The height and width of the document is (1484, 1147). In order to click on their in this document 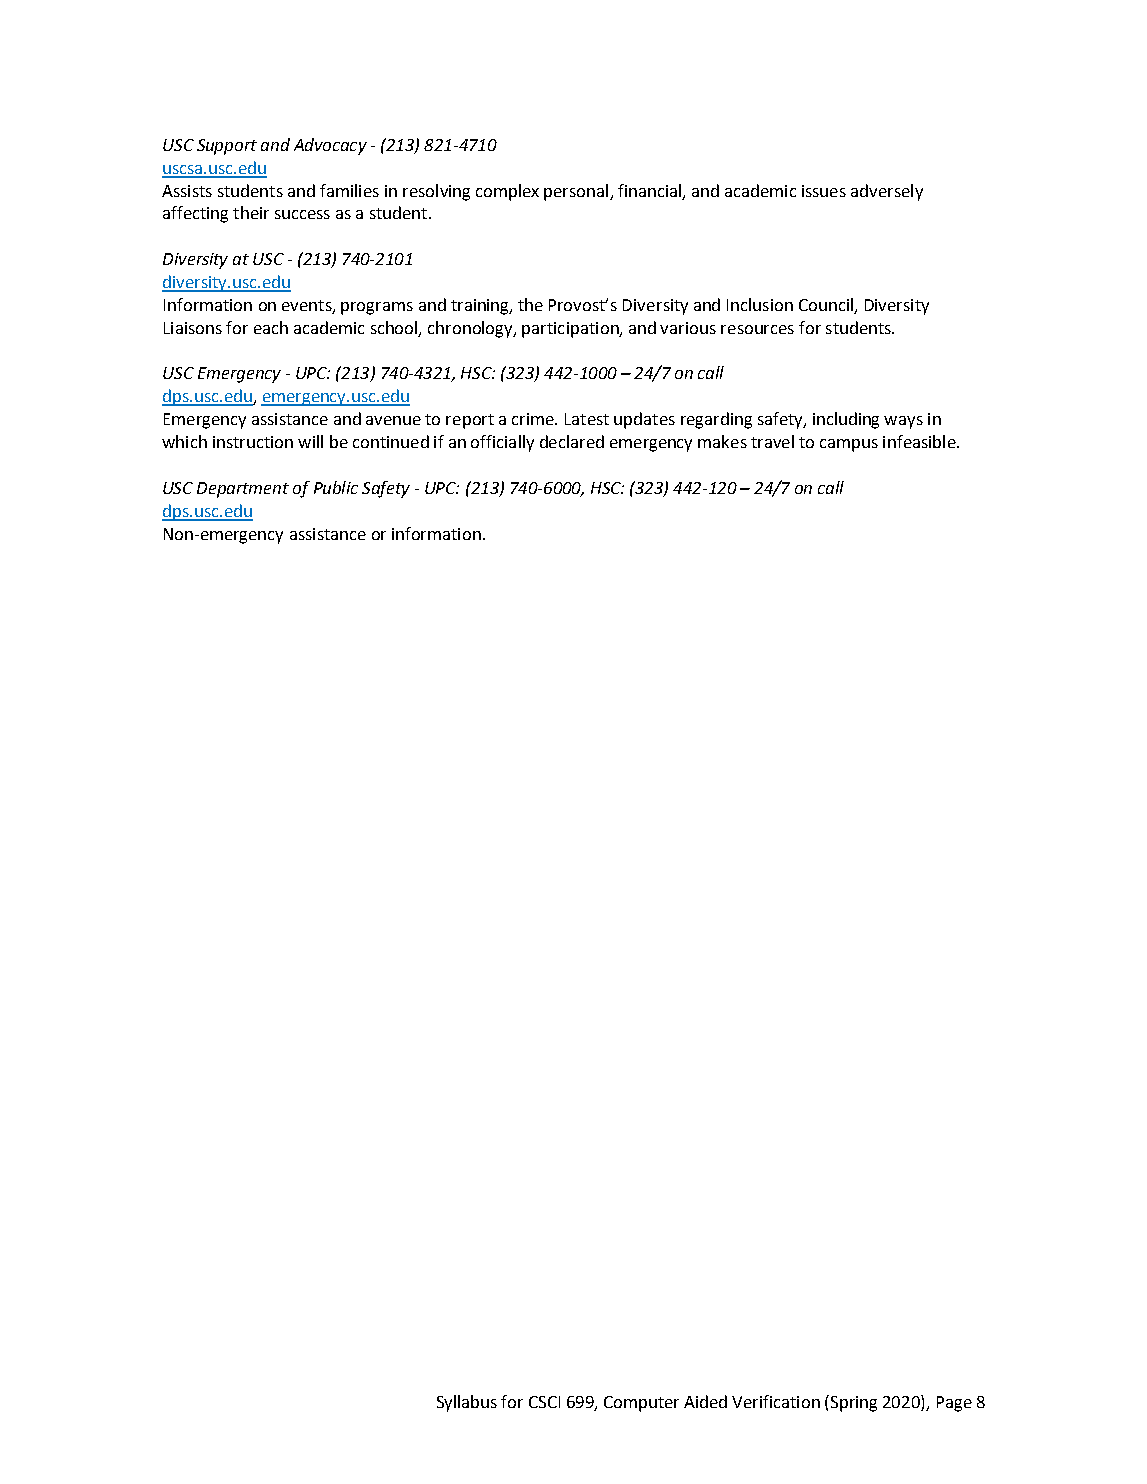, I will do `click(251, 212)`.
